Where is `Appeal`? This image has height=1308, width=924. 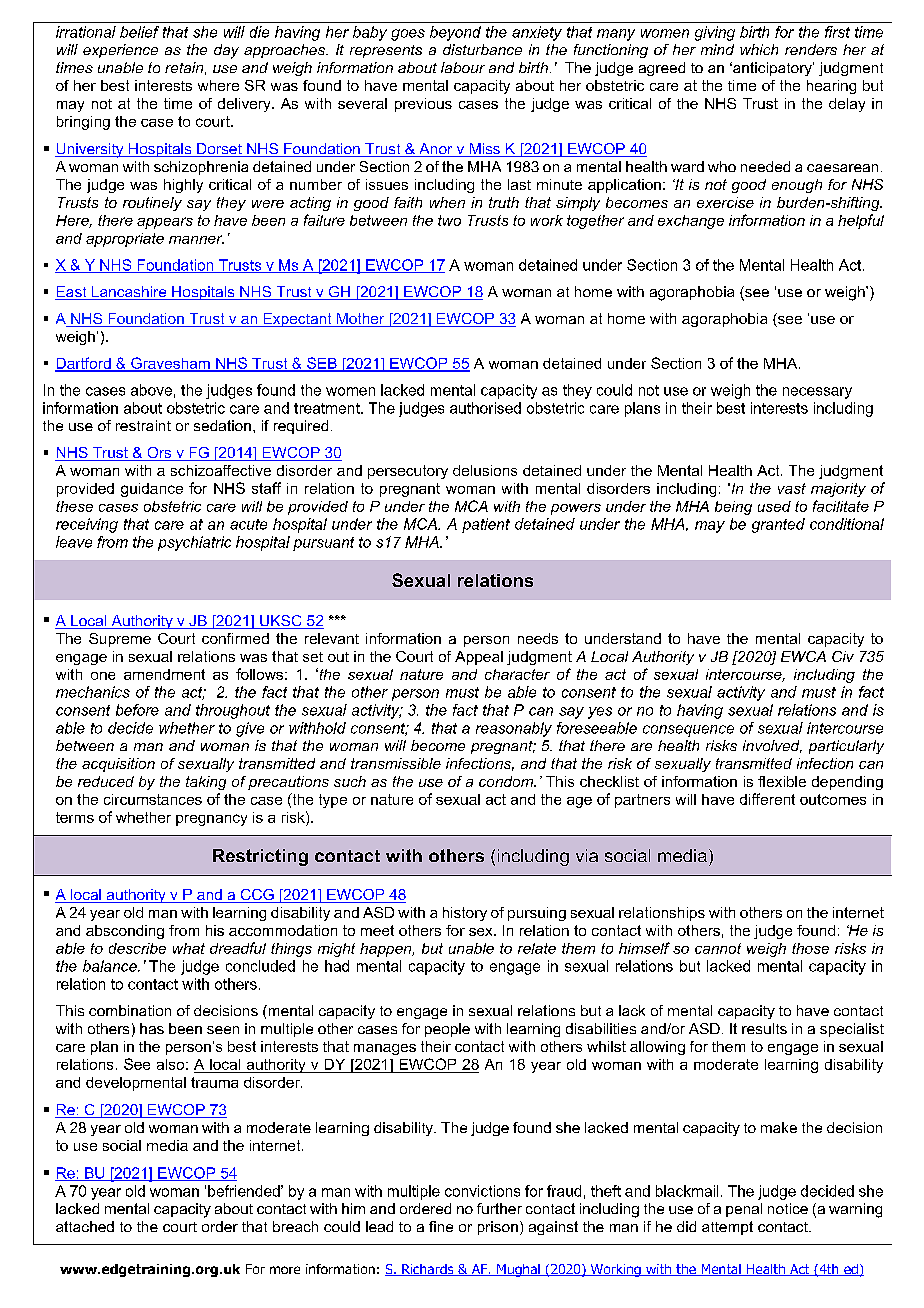
Appeal is located at coordinates (479, 658).
